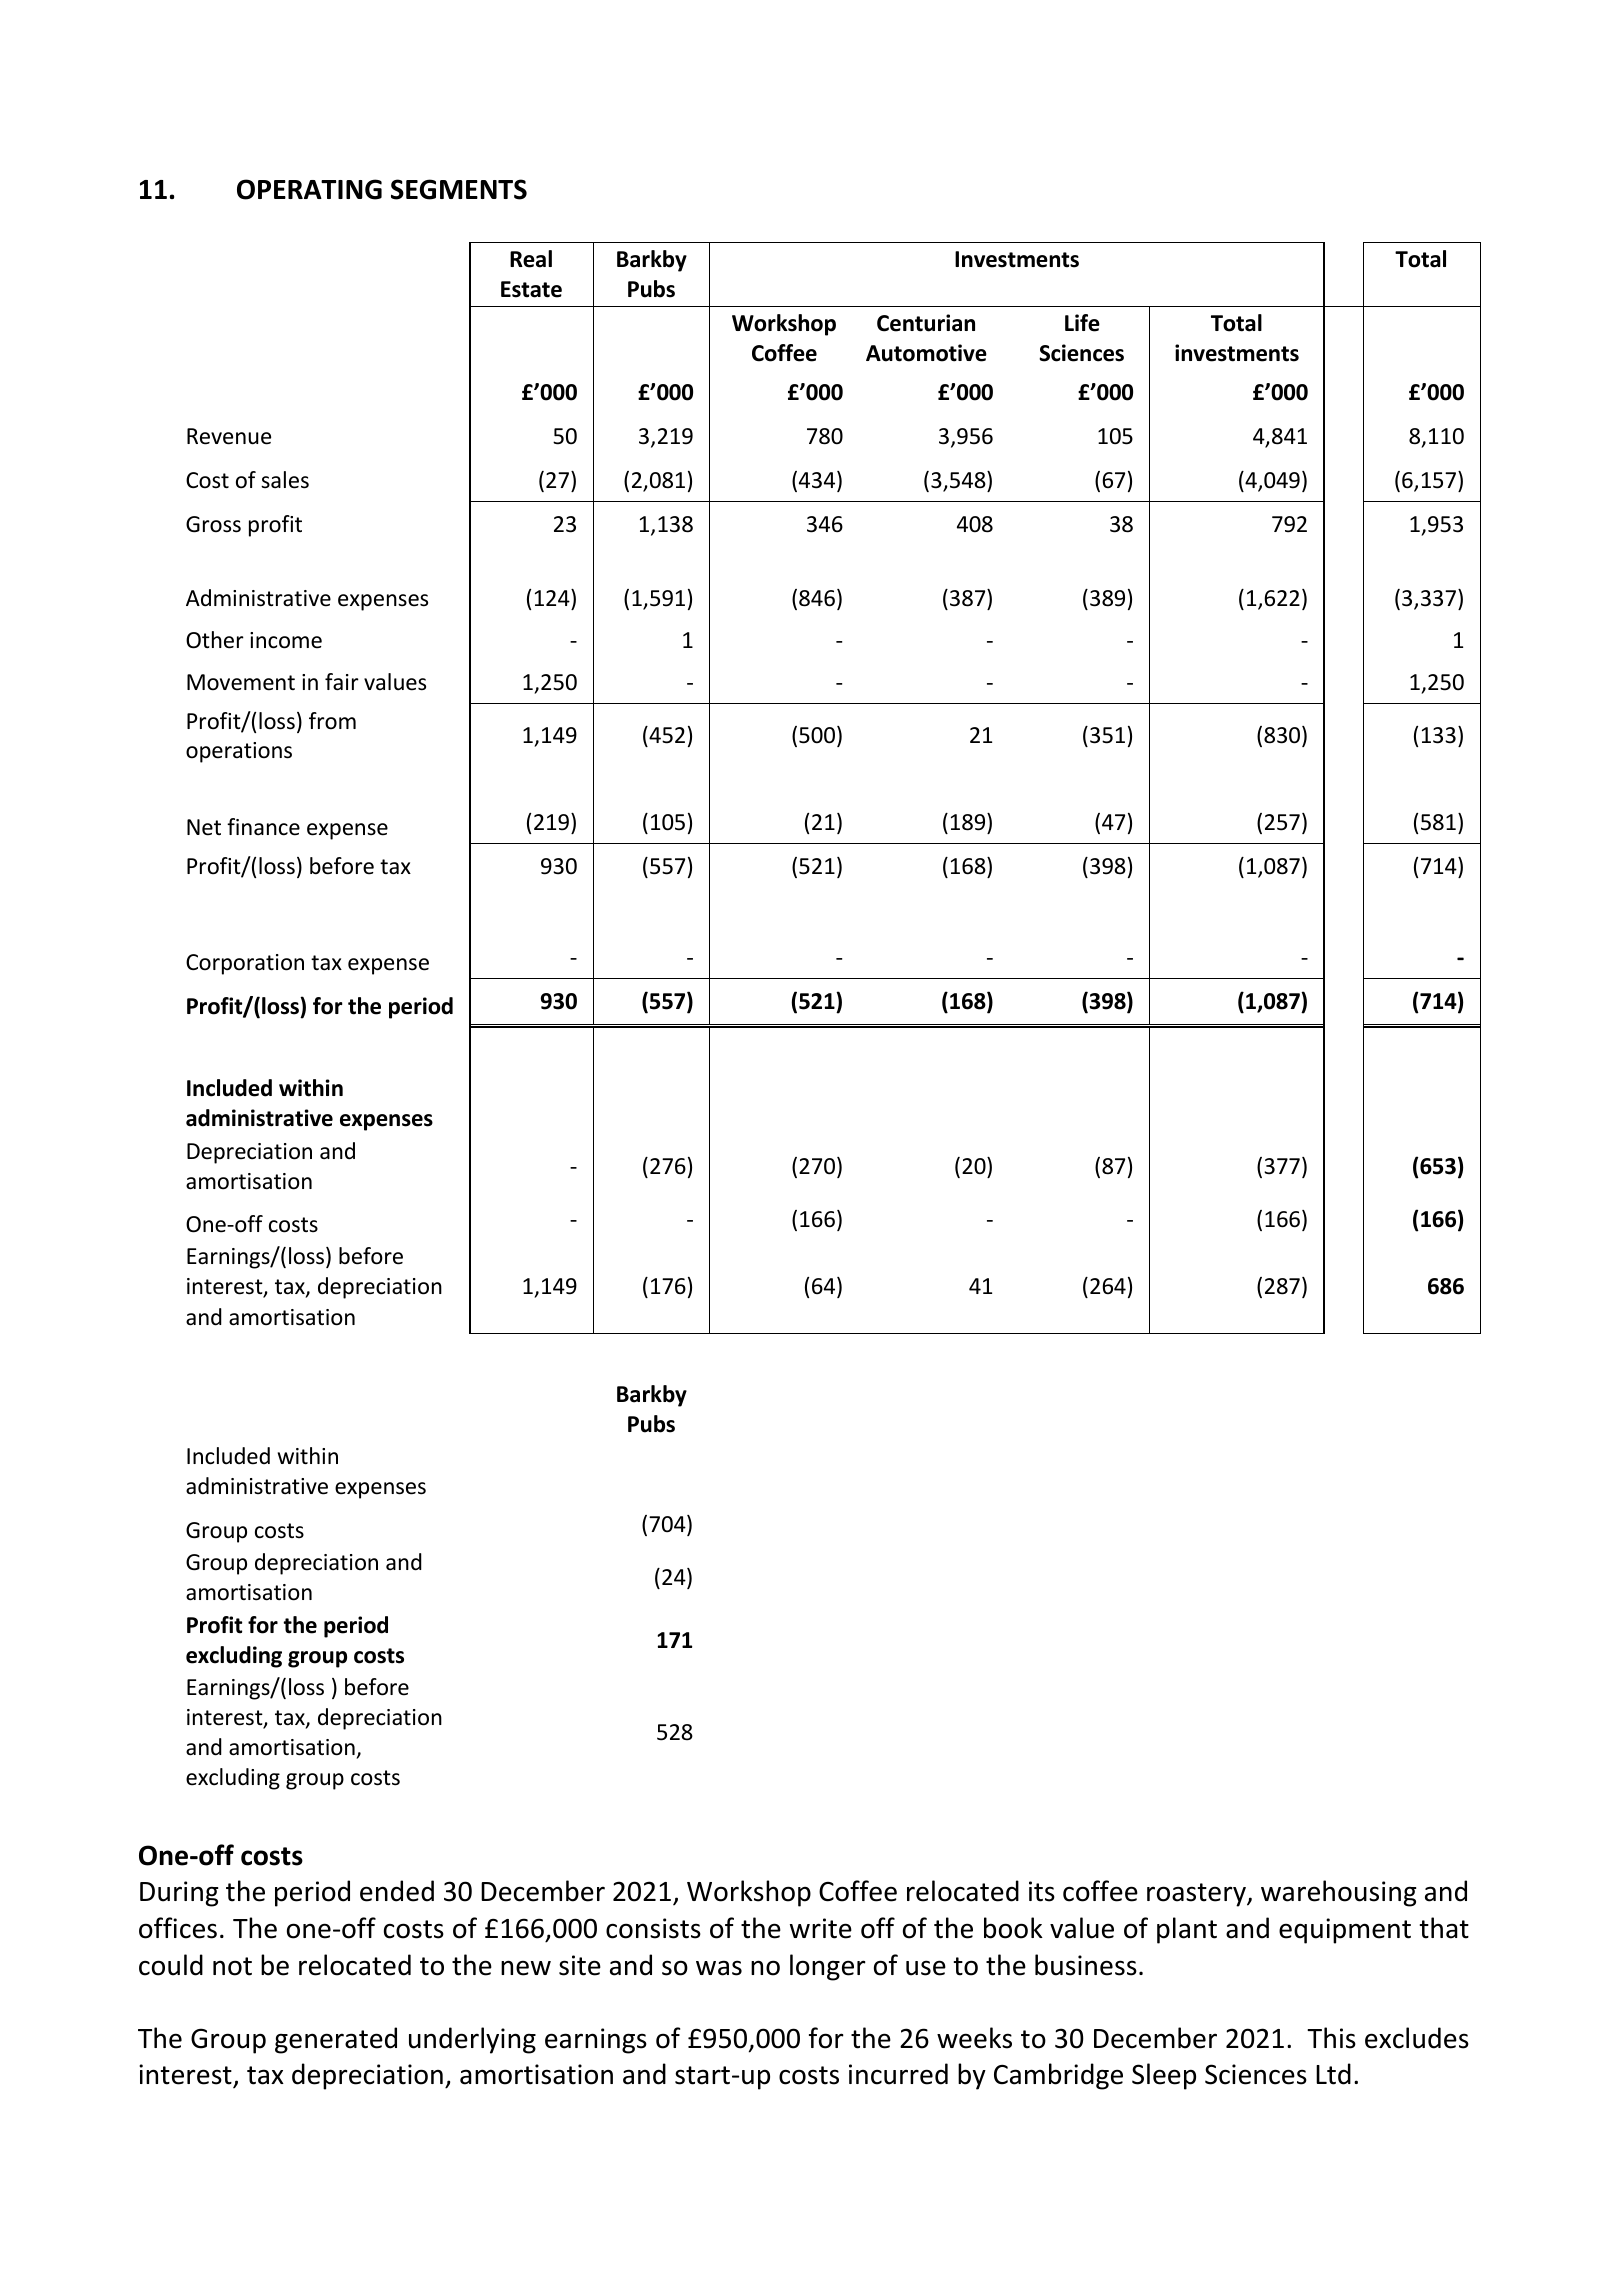  I want to click on Life, so click(1082, 323).
